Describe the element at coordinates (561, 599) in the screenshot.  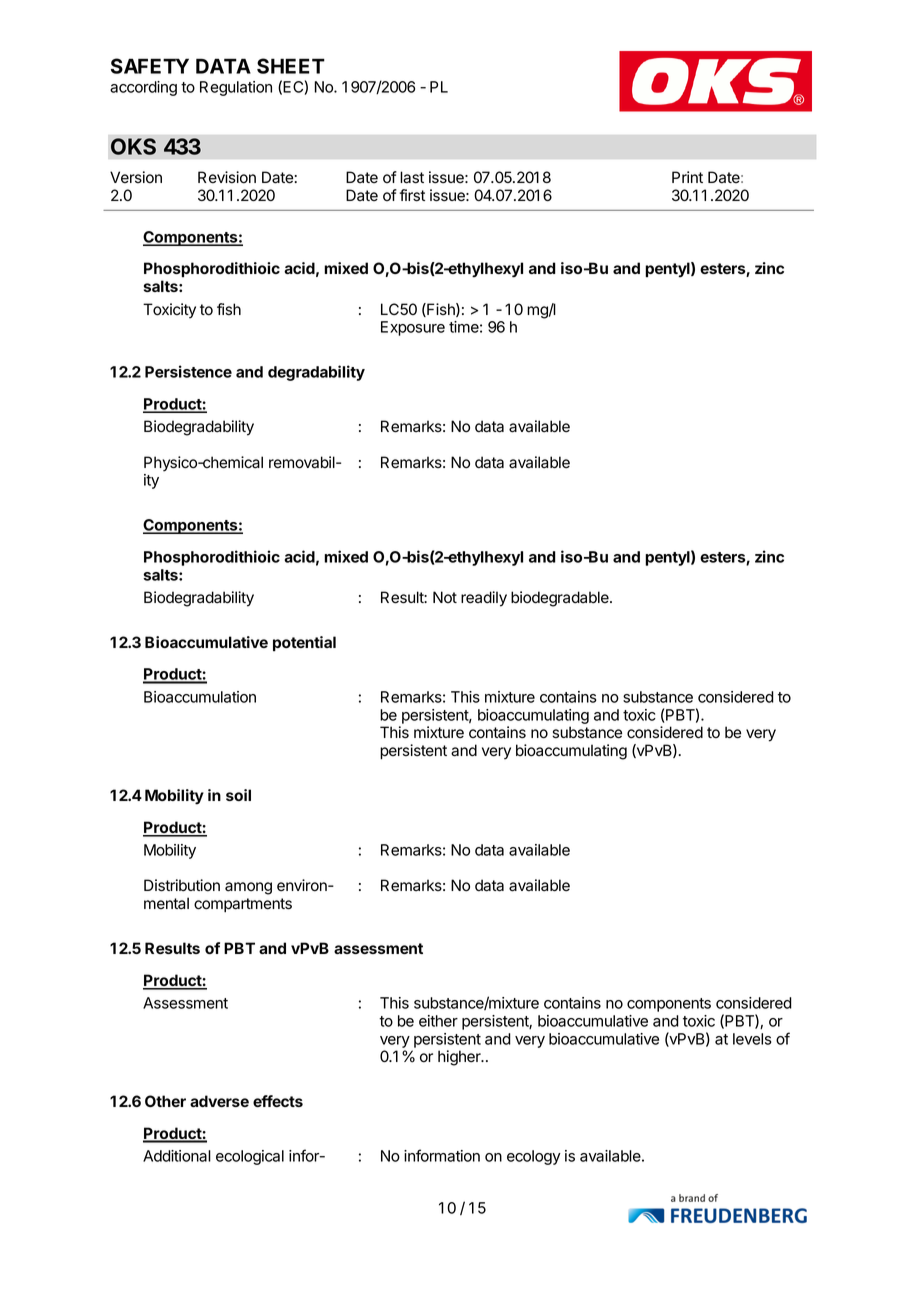
I see `biodegradable` at that location.
